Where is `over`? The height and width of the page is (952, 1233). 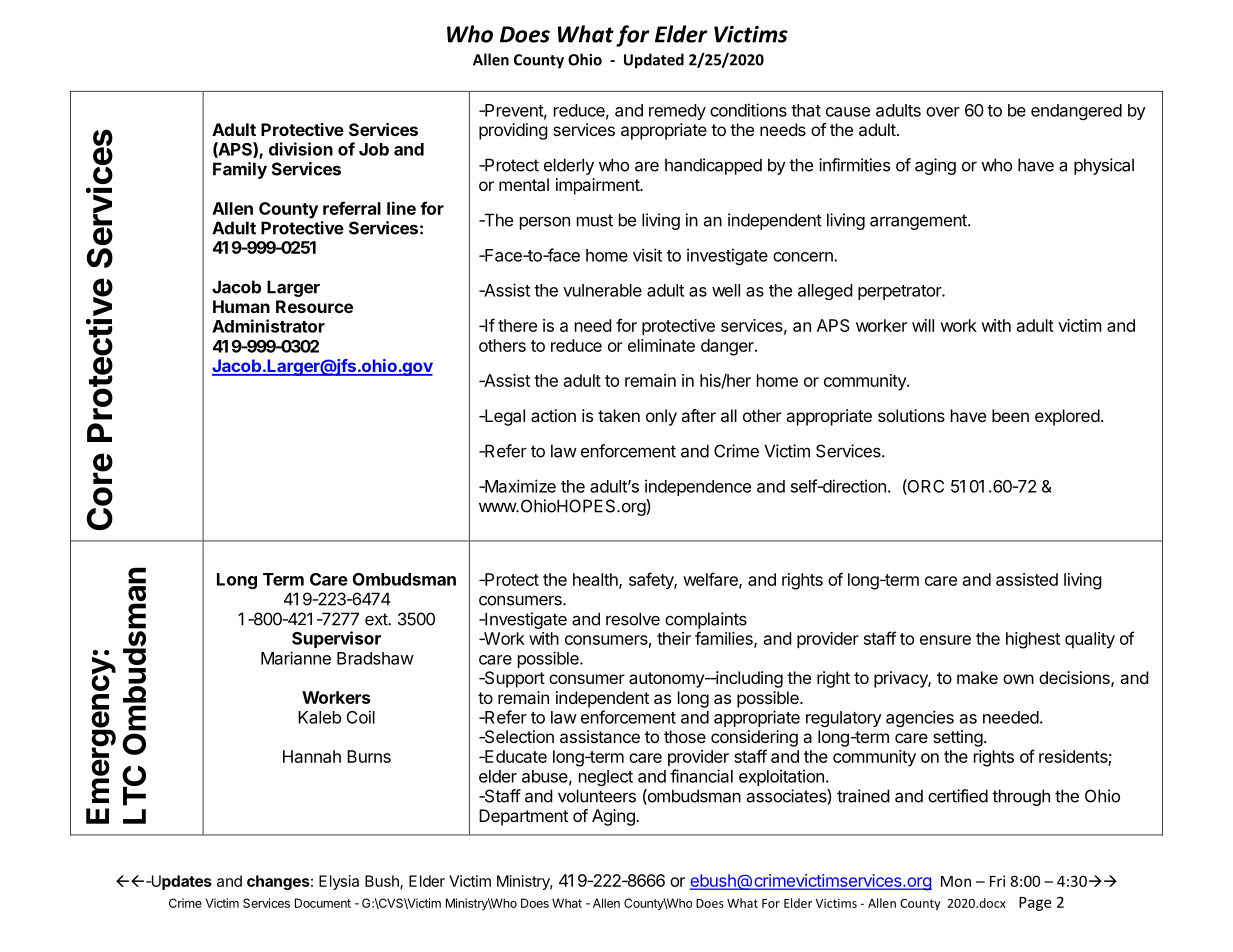 over is located at coordinates (943, 112).
